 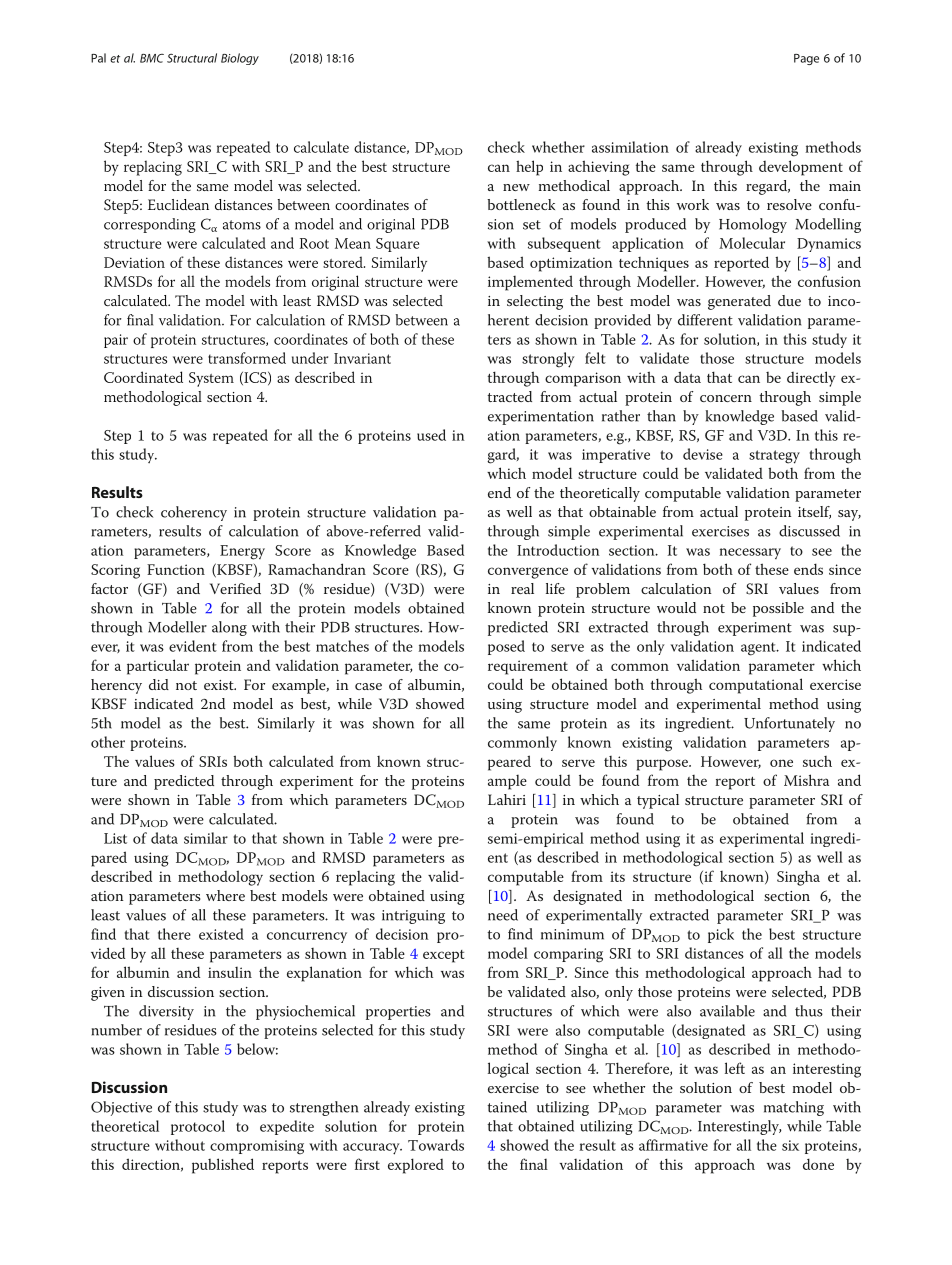 I want to click on Towards, so click(x=436, y=1145).
